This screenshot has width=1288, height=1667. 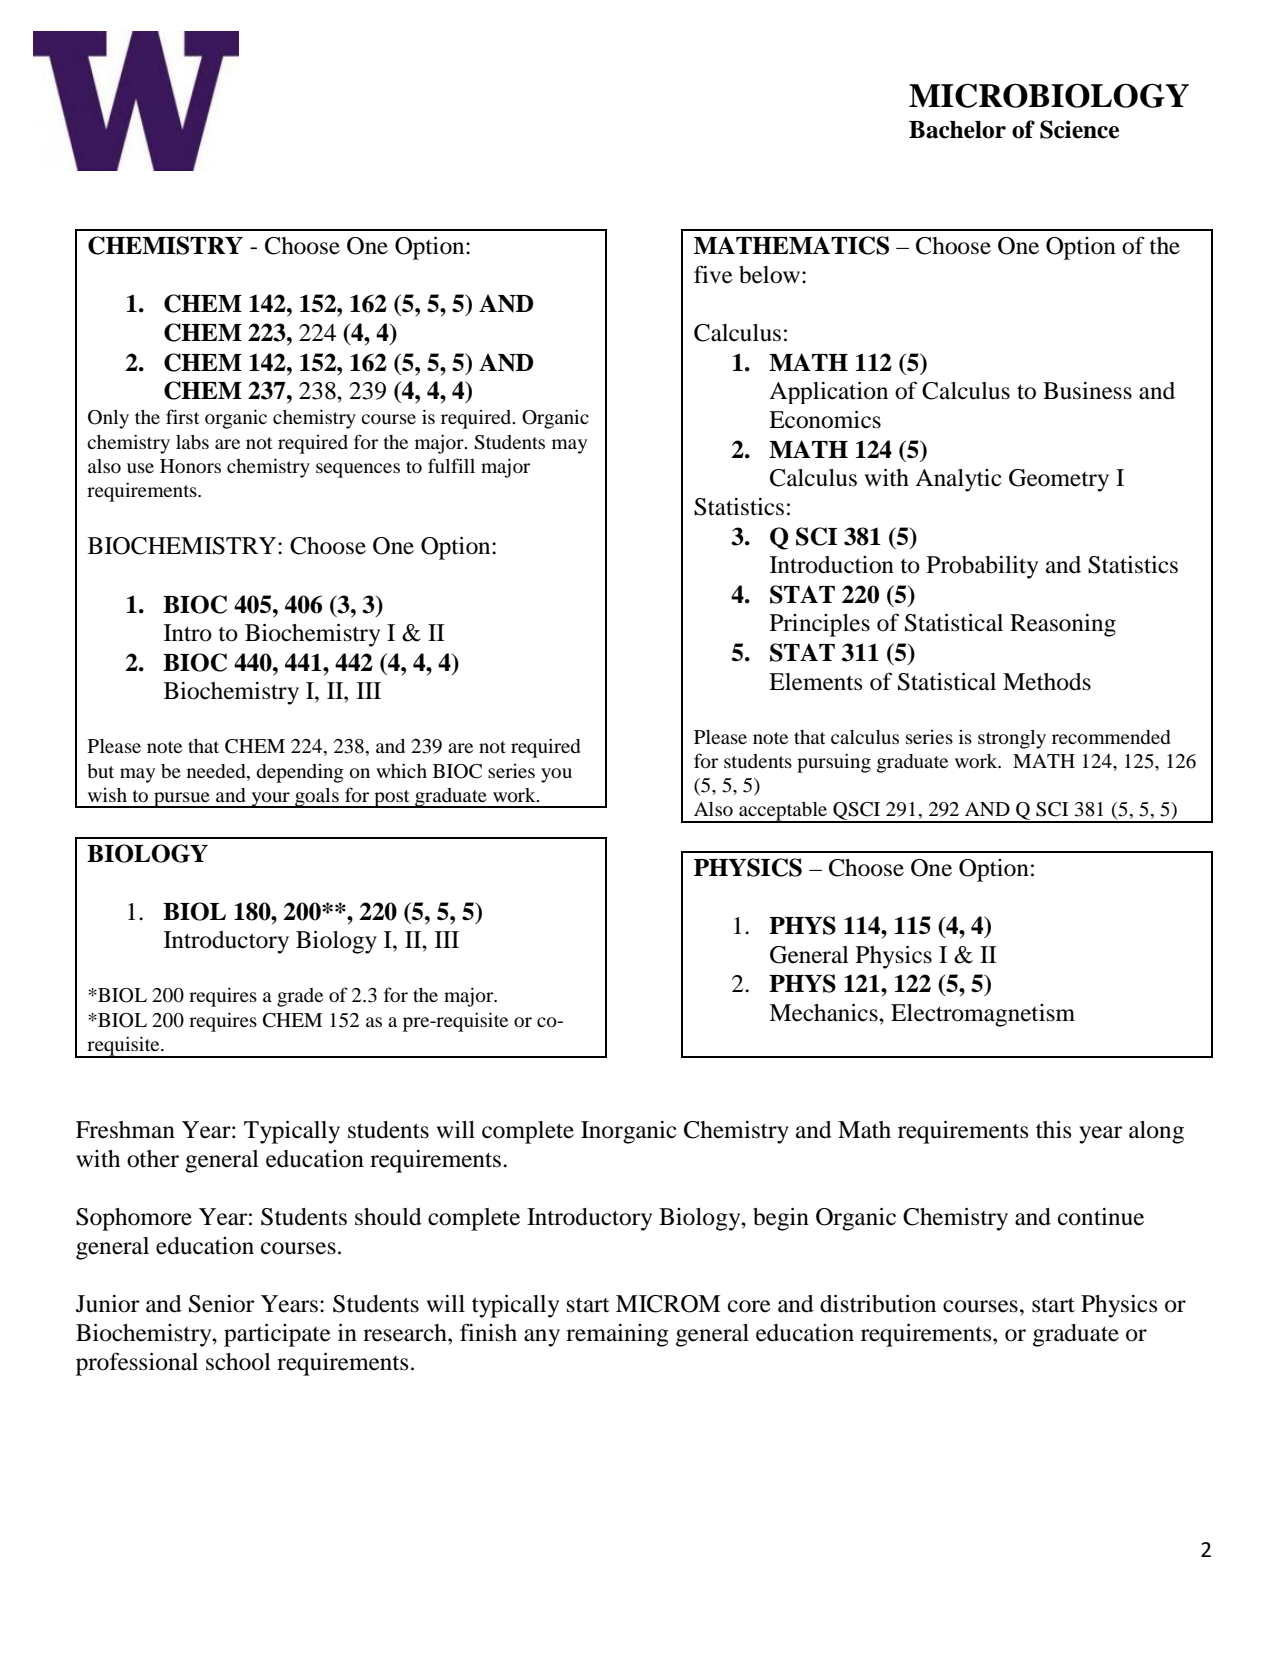 What do you see at coordinates (1012, 739) in the screenshot?
I see `strongly` at bounding box center [1012, 739].
